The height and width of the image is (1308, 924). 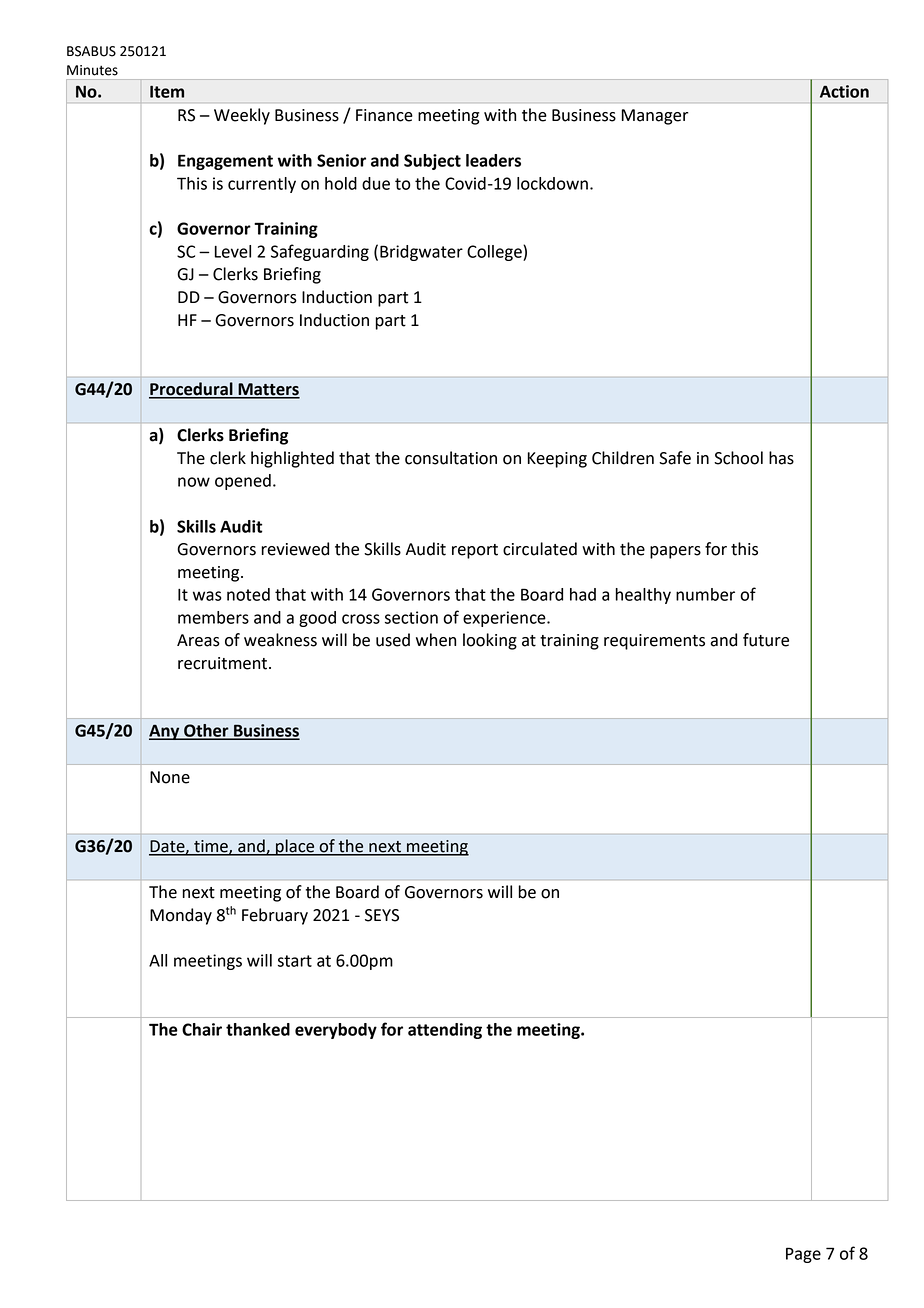 What do you see at coordinates (198, 640) in the image?
I see `Areas` at bounding box center [198, 640].
